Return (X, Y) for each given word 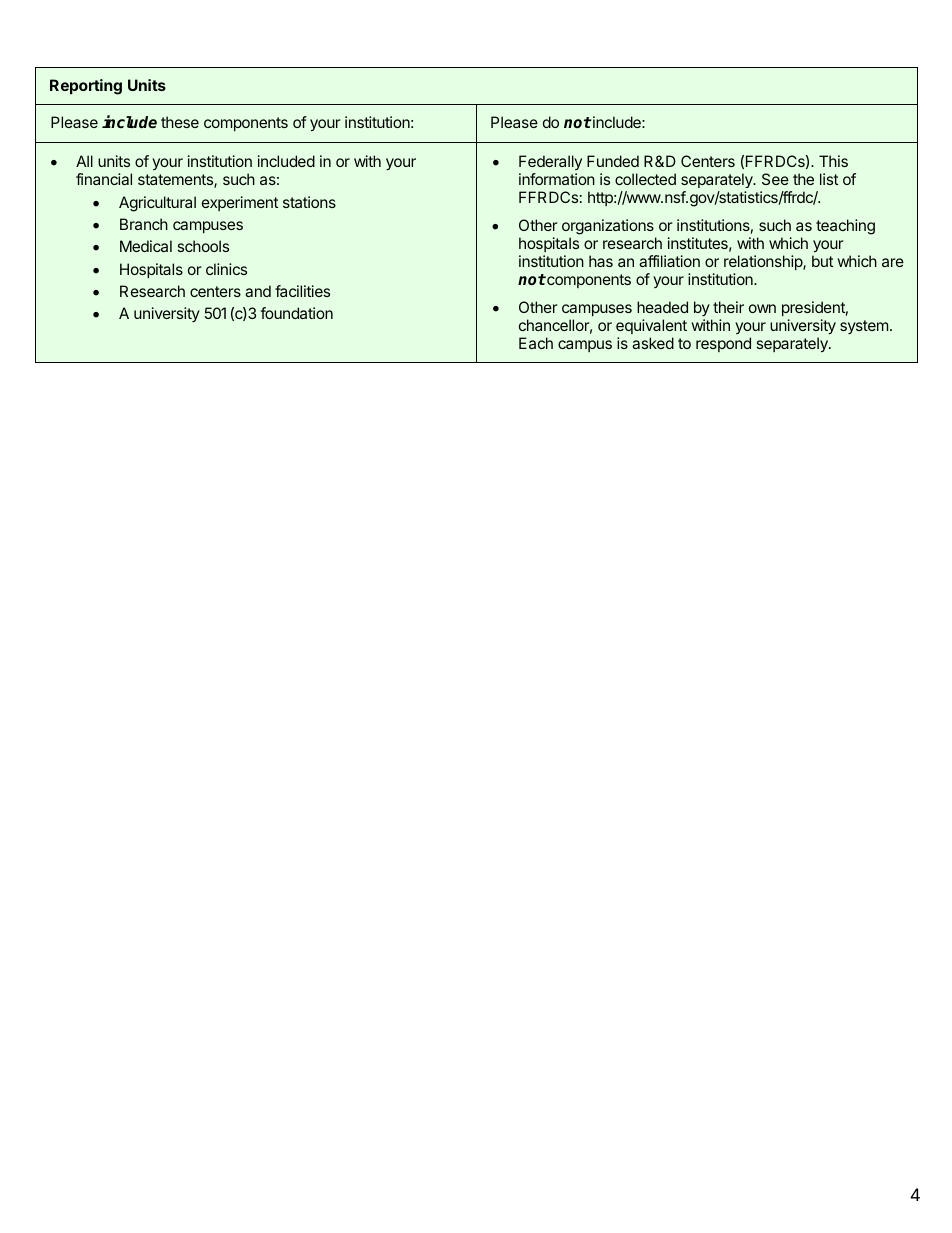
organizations (608, 227)
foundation (296, 313)
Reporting (86, 87)
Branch (144, 224)
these (180, 122)
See (775, 179)
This (833, 161)
